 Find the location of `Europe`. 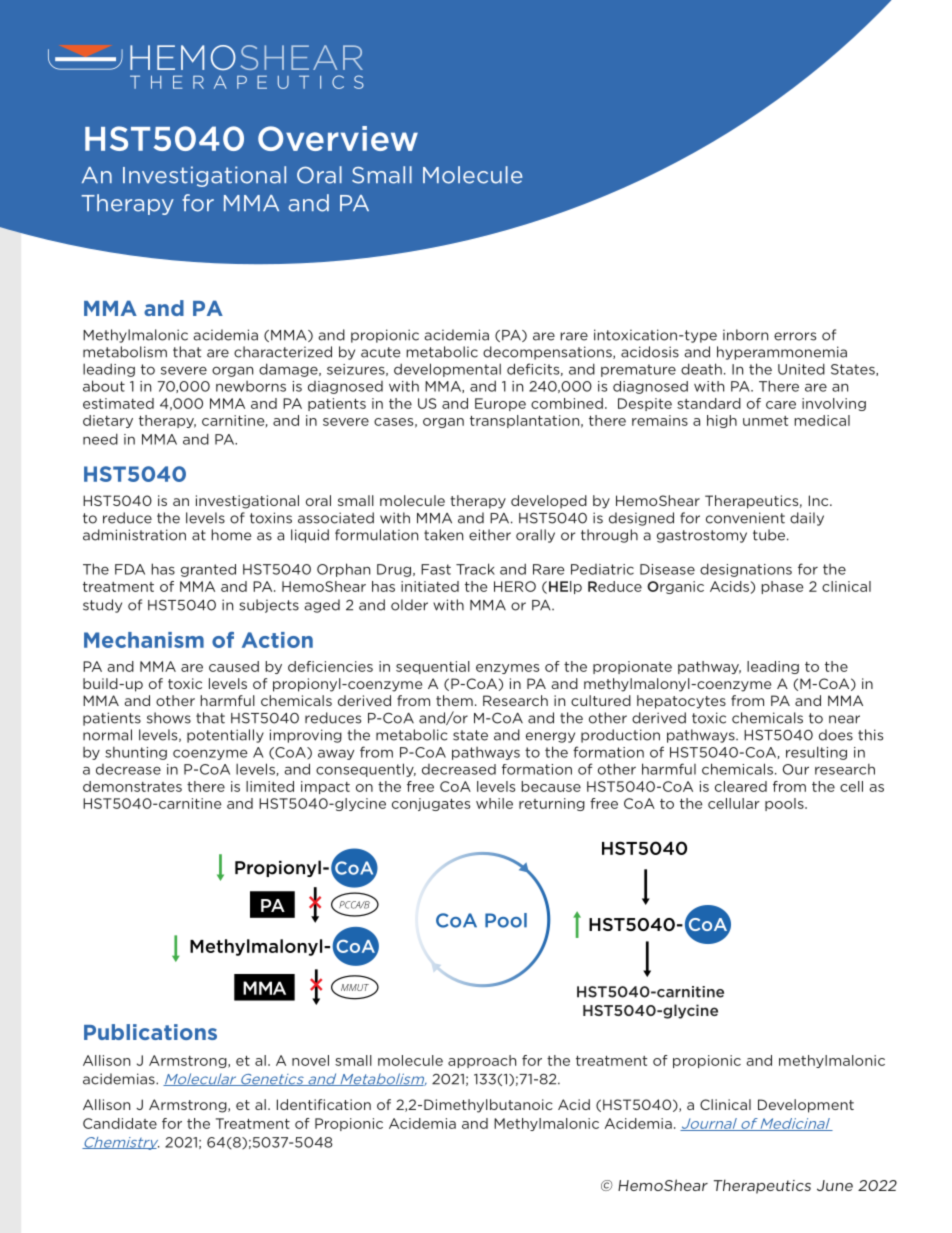

Europe is located at coordinates (500, 404).
